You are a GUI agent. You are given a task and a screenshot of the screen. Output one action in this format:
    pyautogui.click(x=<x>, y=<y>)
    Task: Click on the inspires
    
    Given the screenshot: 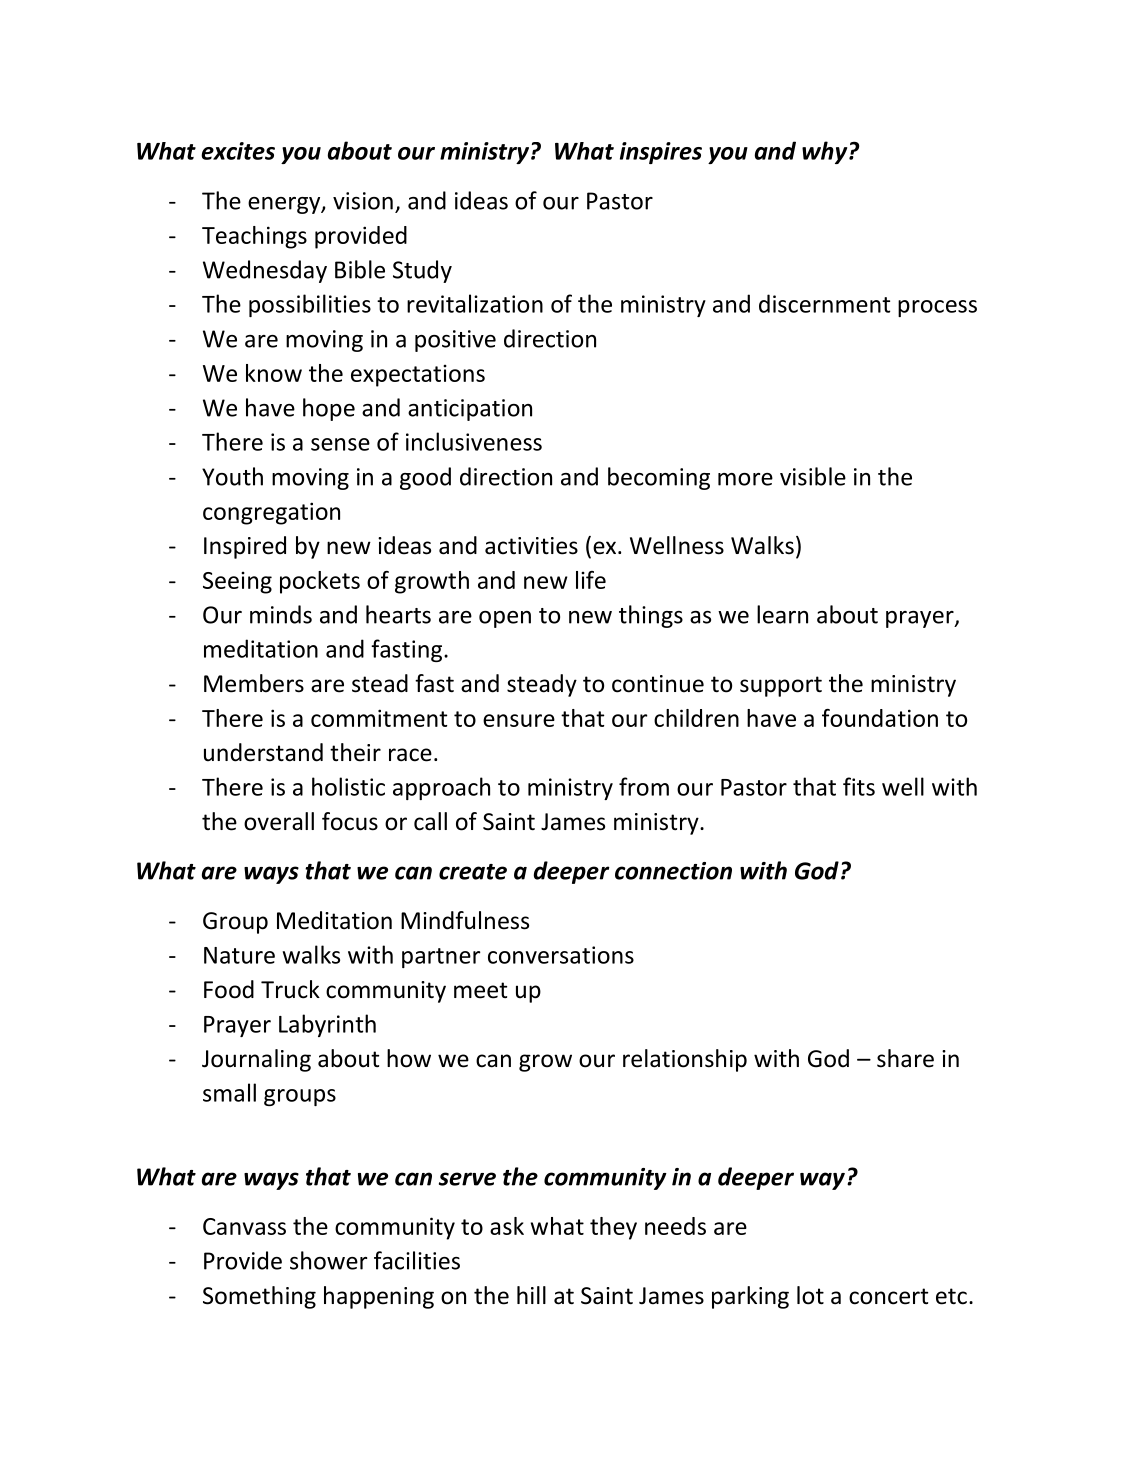 What is the action you would take?
    pyautogui.click(x=661, y=153)
